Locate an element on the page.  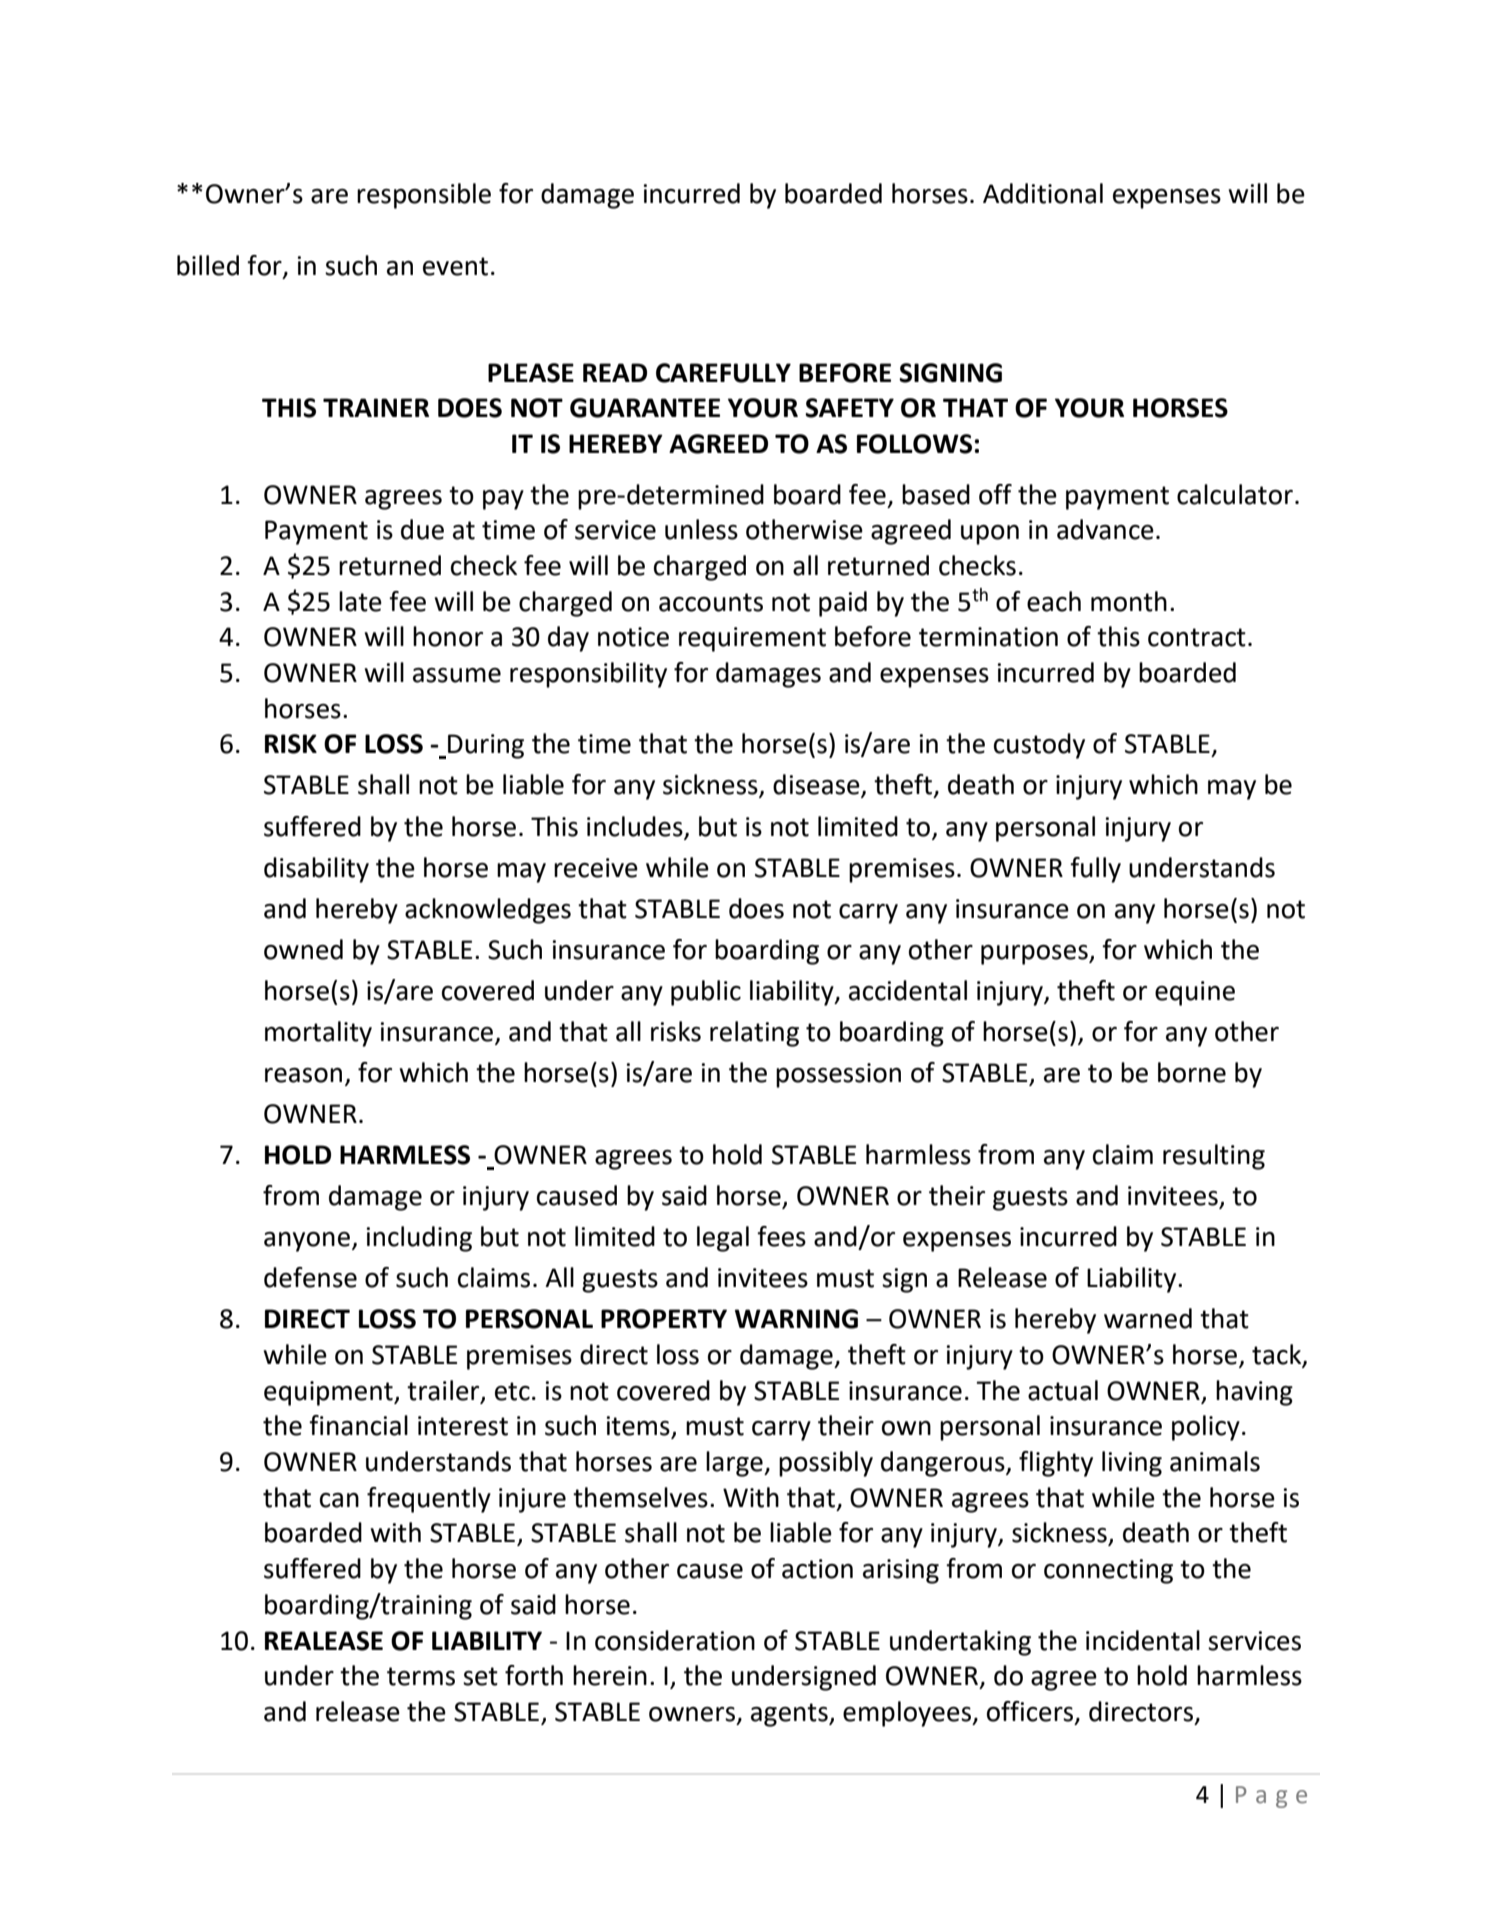
equine is located at coordinates (1195, 993).
